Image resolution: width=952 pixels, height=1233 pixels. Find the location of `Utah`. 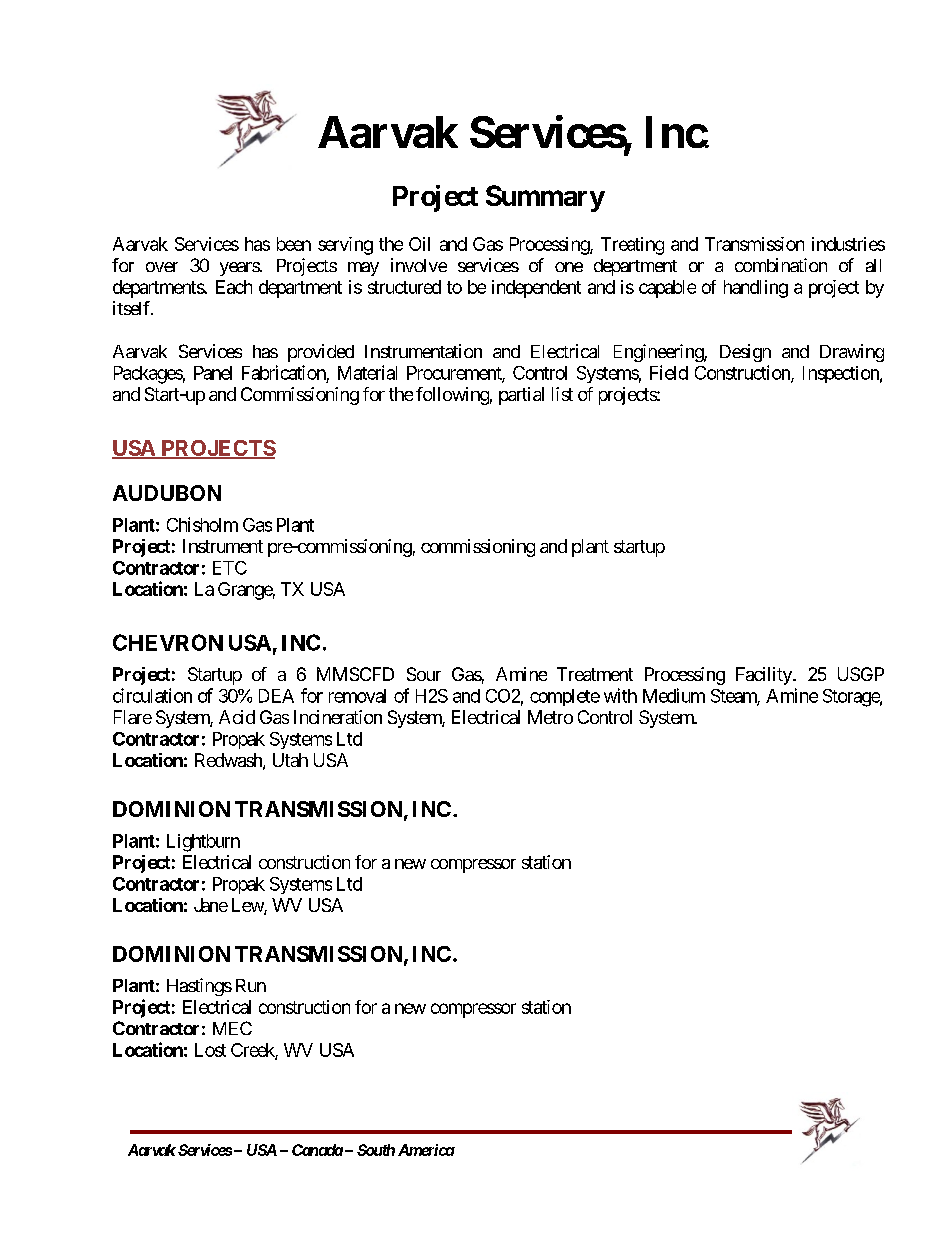

Utah is located at coordinates (290, 760).
